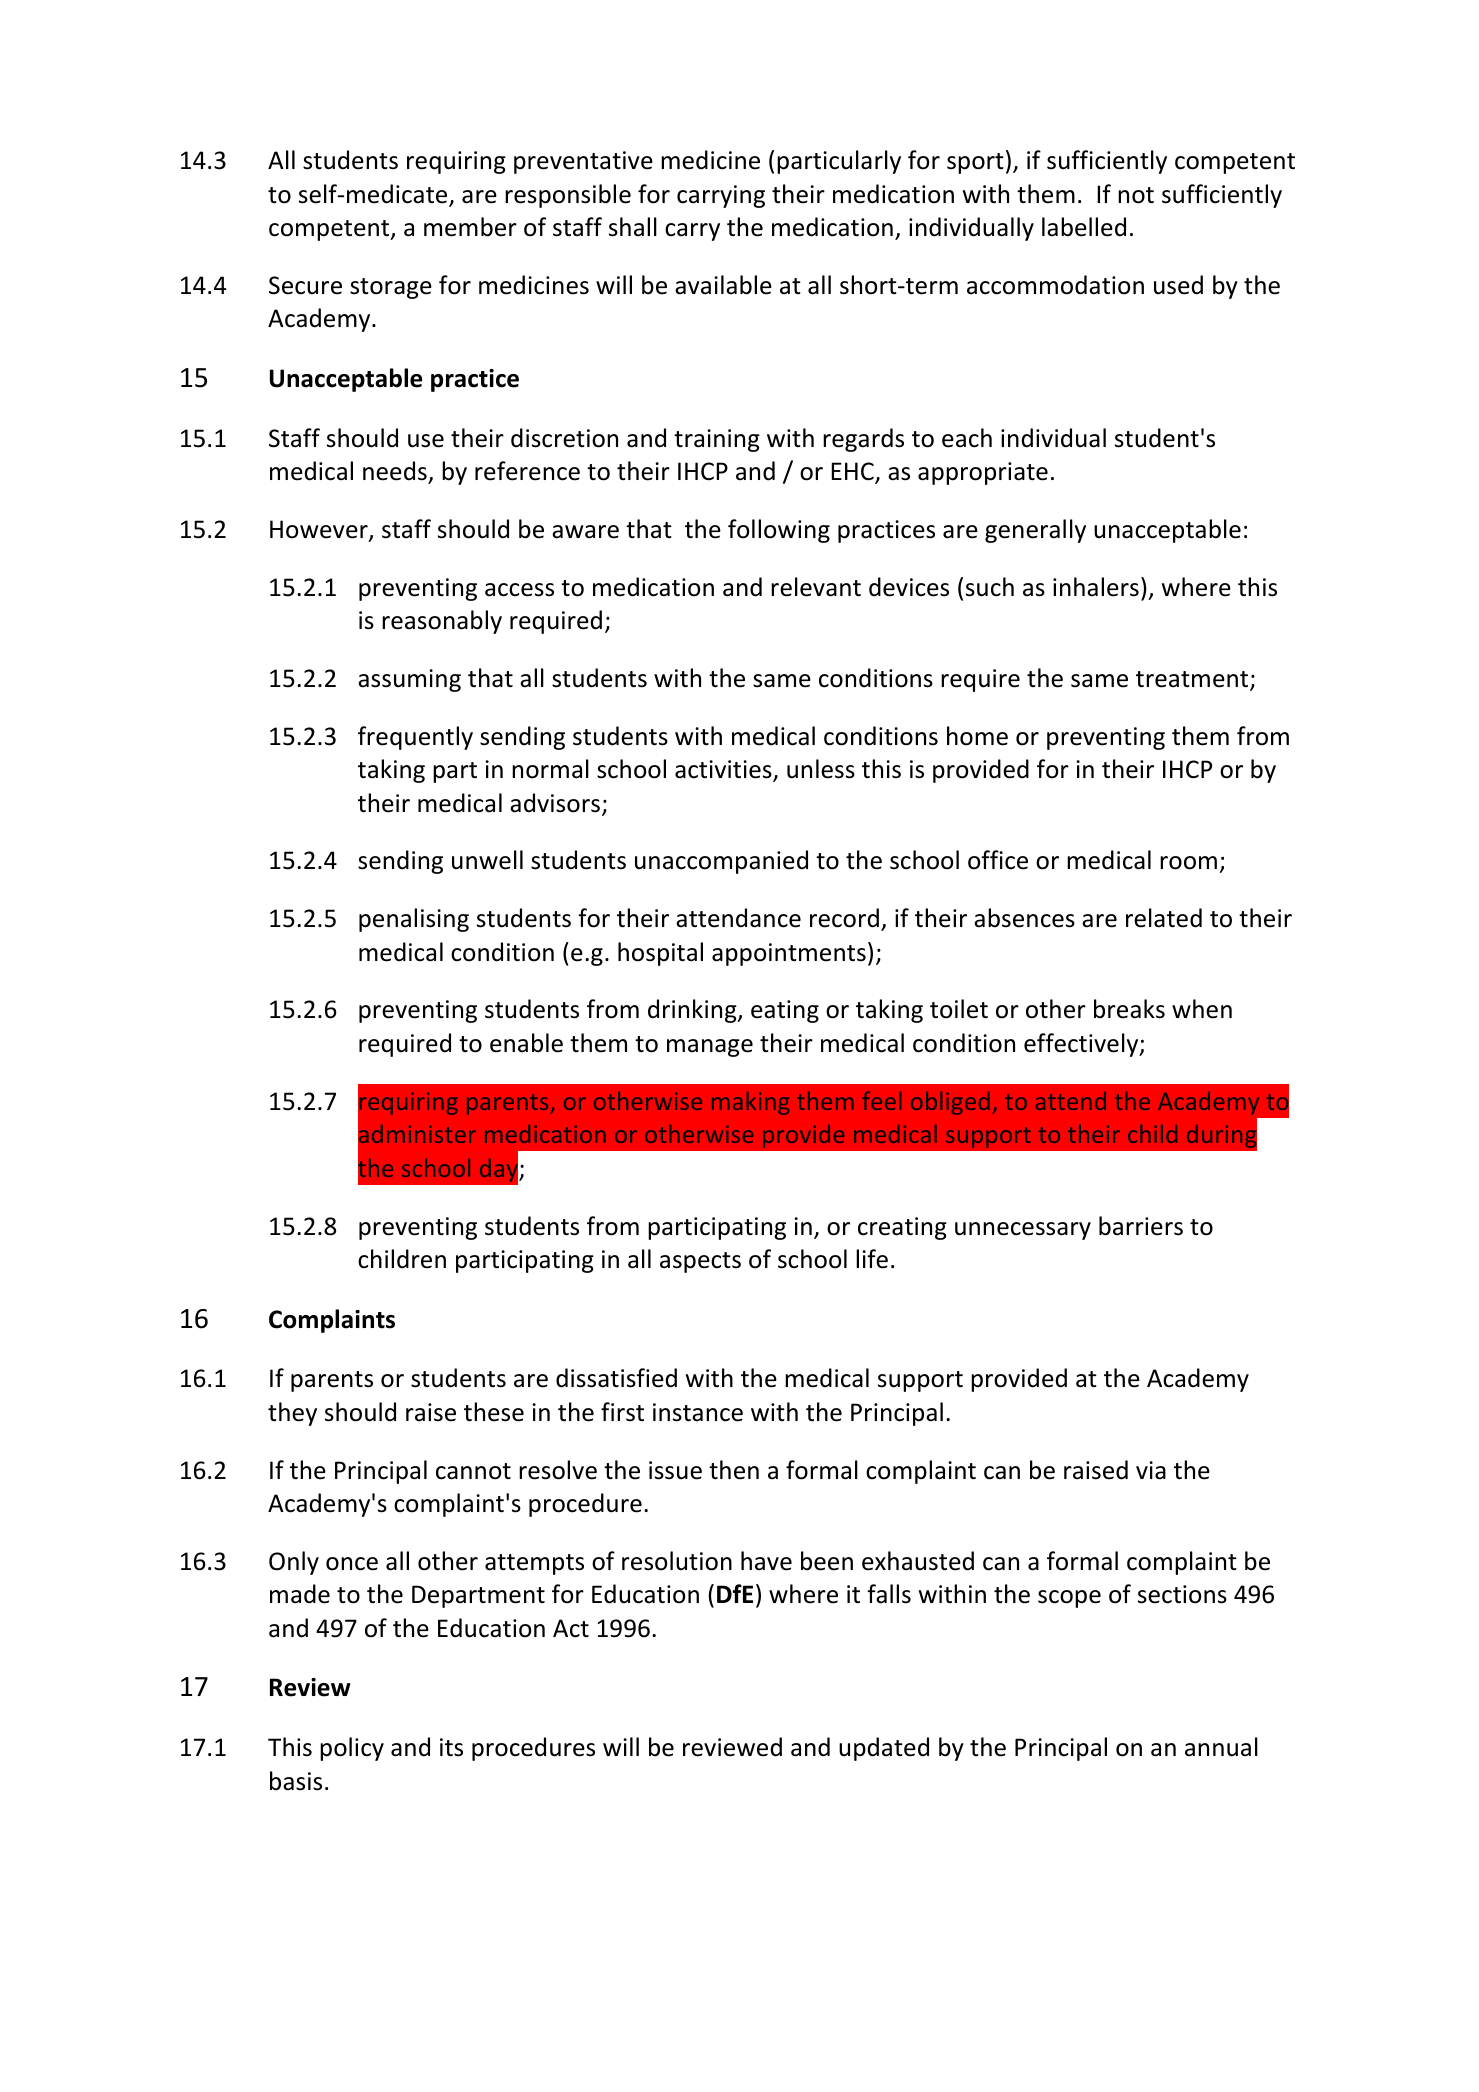 This screenshot has height=2092, width=1479. What do you see at coordinates (451, 1747) in the screenshot?
I see `its` at bounding box center [451, 1747].
